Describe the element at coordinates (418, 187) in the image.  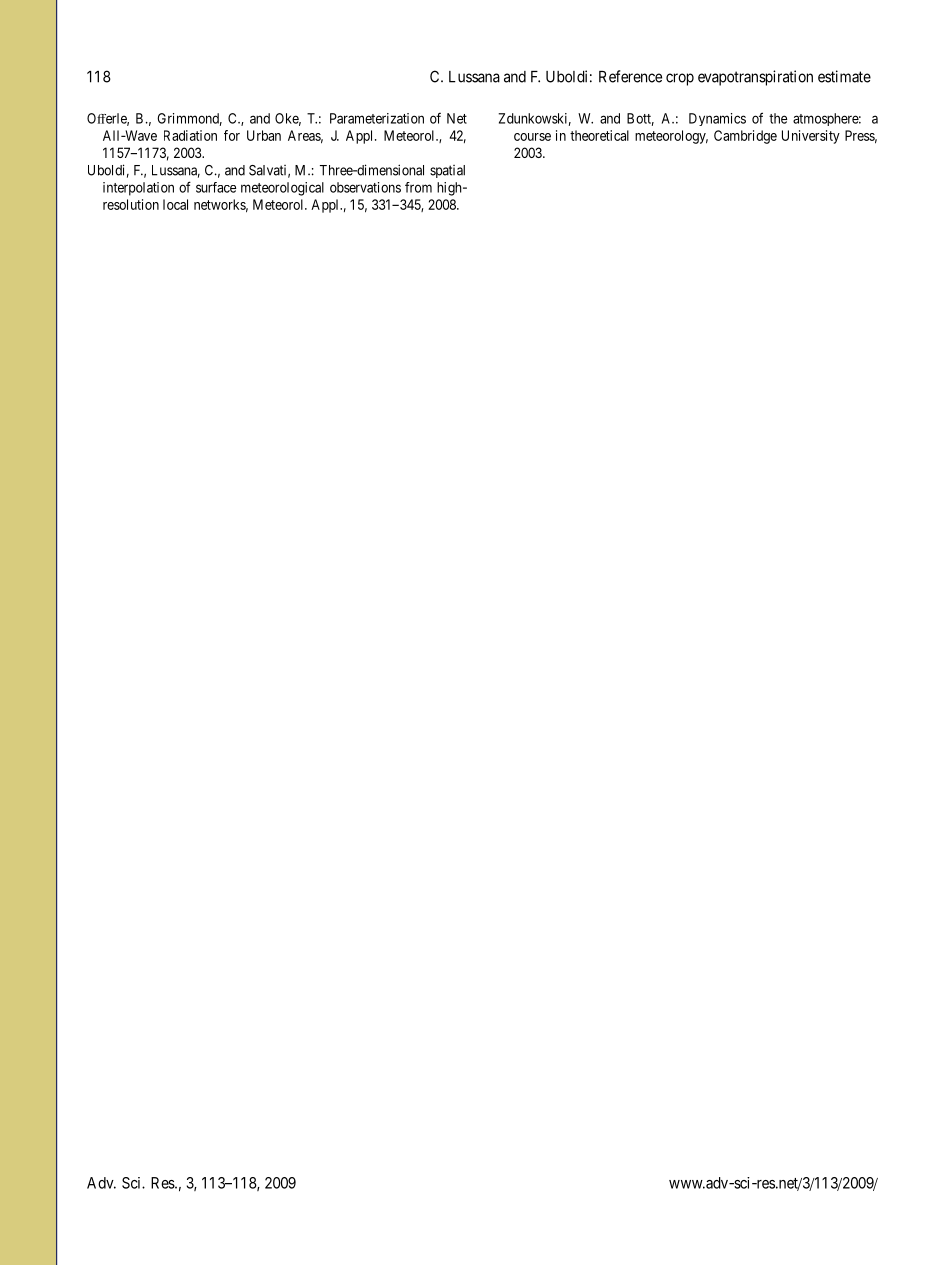
I see `from` at that location.
